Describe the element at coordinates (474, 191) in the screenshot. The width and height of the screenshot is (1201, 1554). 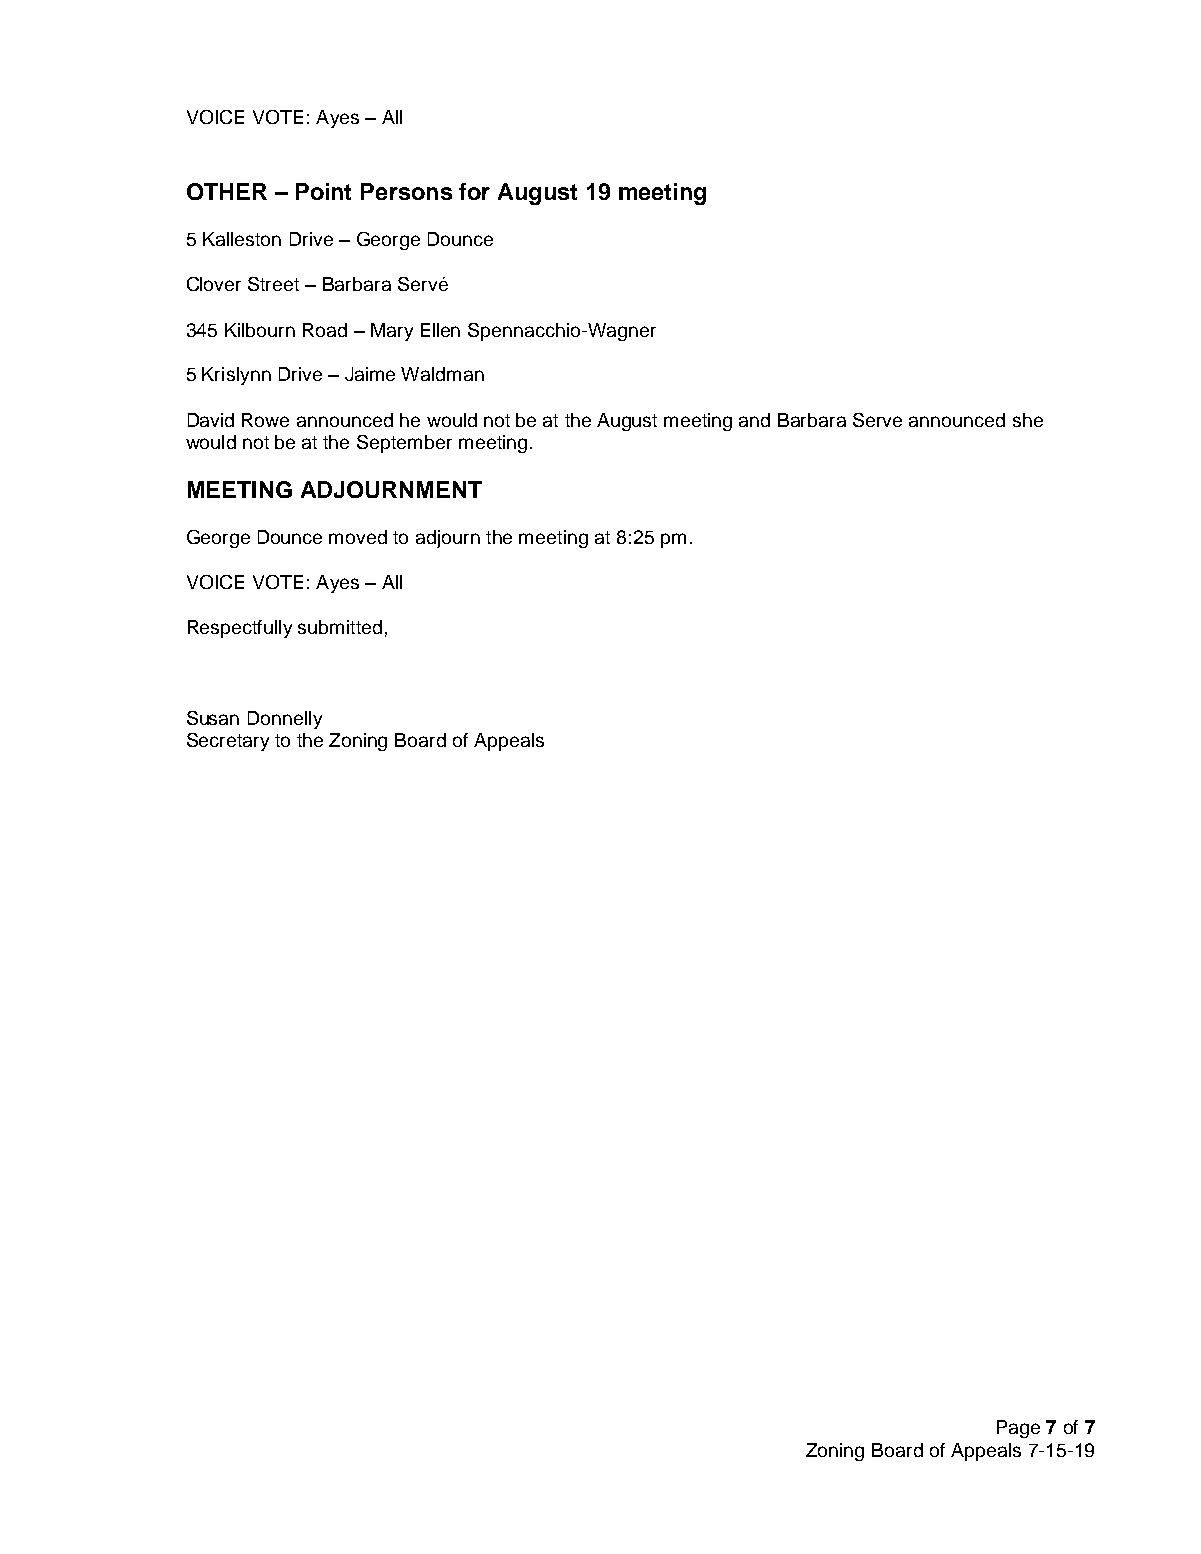
I see `for` at that location.
